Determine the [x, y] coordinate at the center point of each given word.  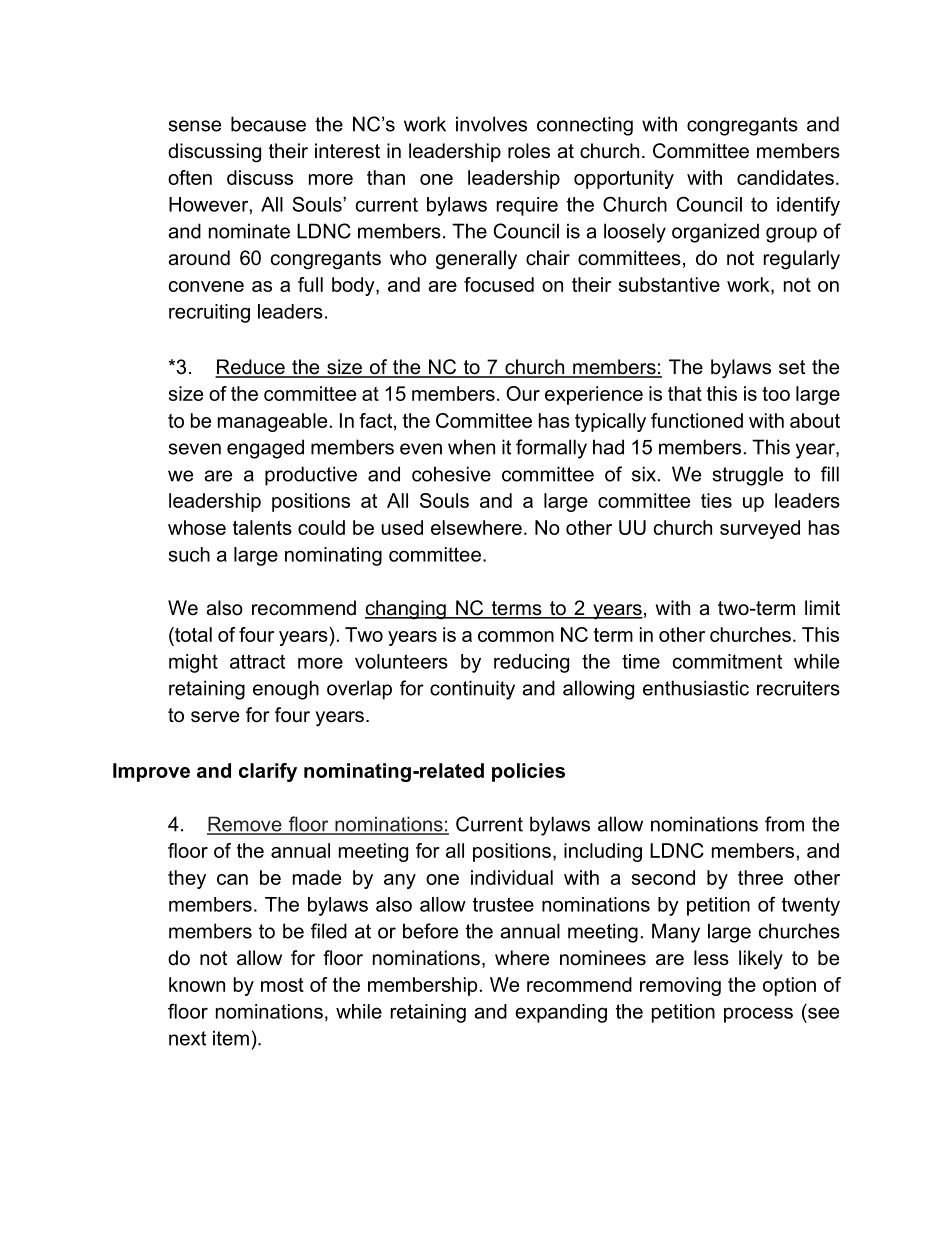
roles [529, 151]
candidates [785, 177]
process [758, 1015]
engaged [265, 449]
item [231, 1038]
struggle [747, 476]
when [471, 447]
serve [215, 717]
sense [194, 126]
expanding [561, 1013]
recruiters [798, 688]
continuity [472, 690]
